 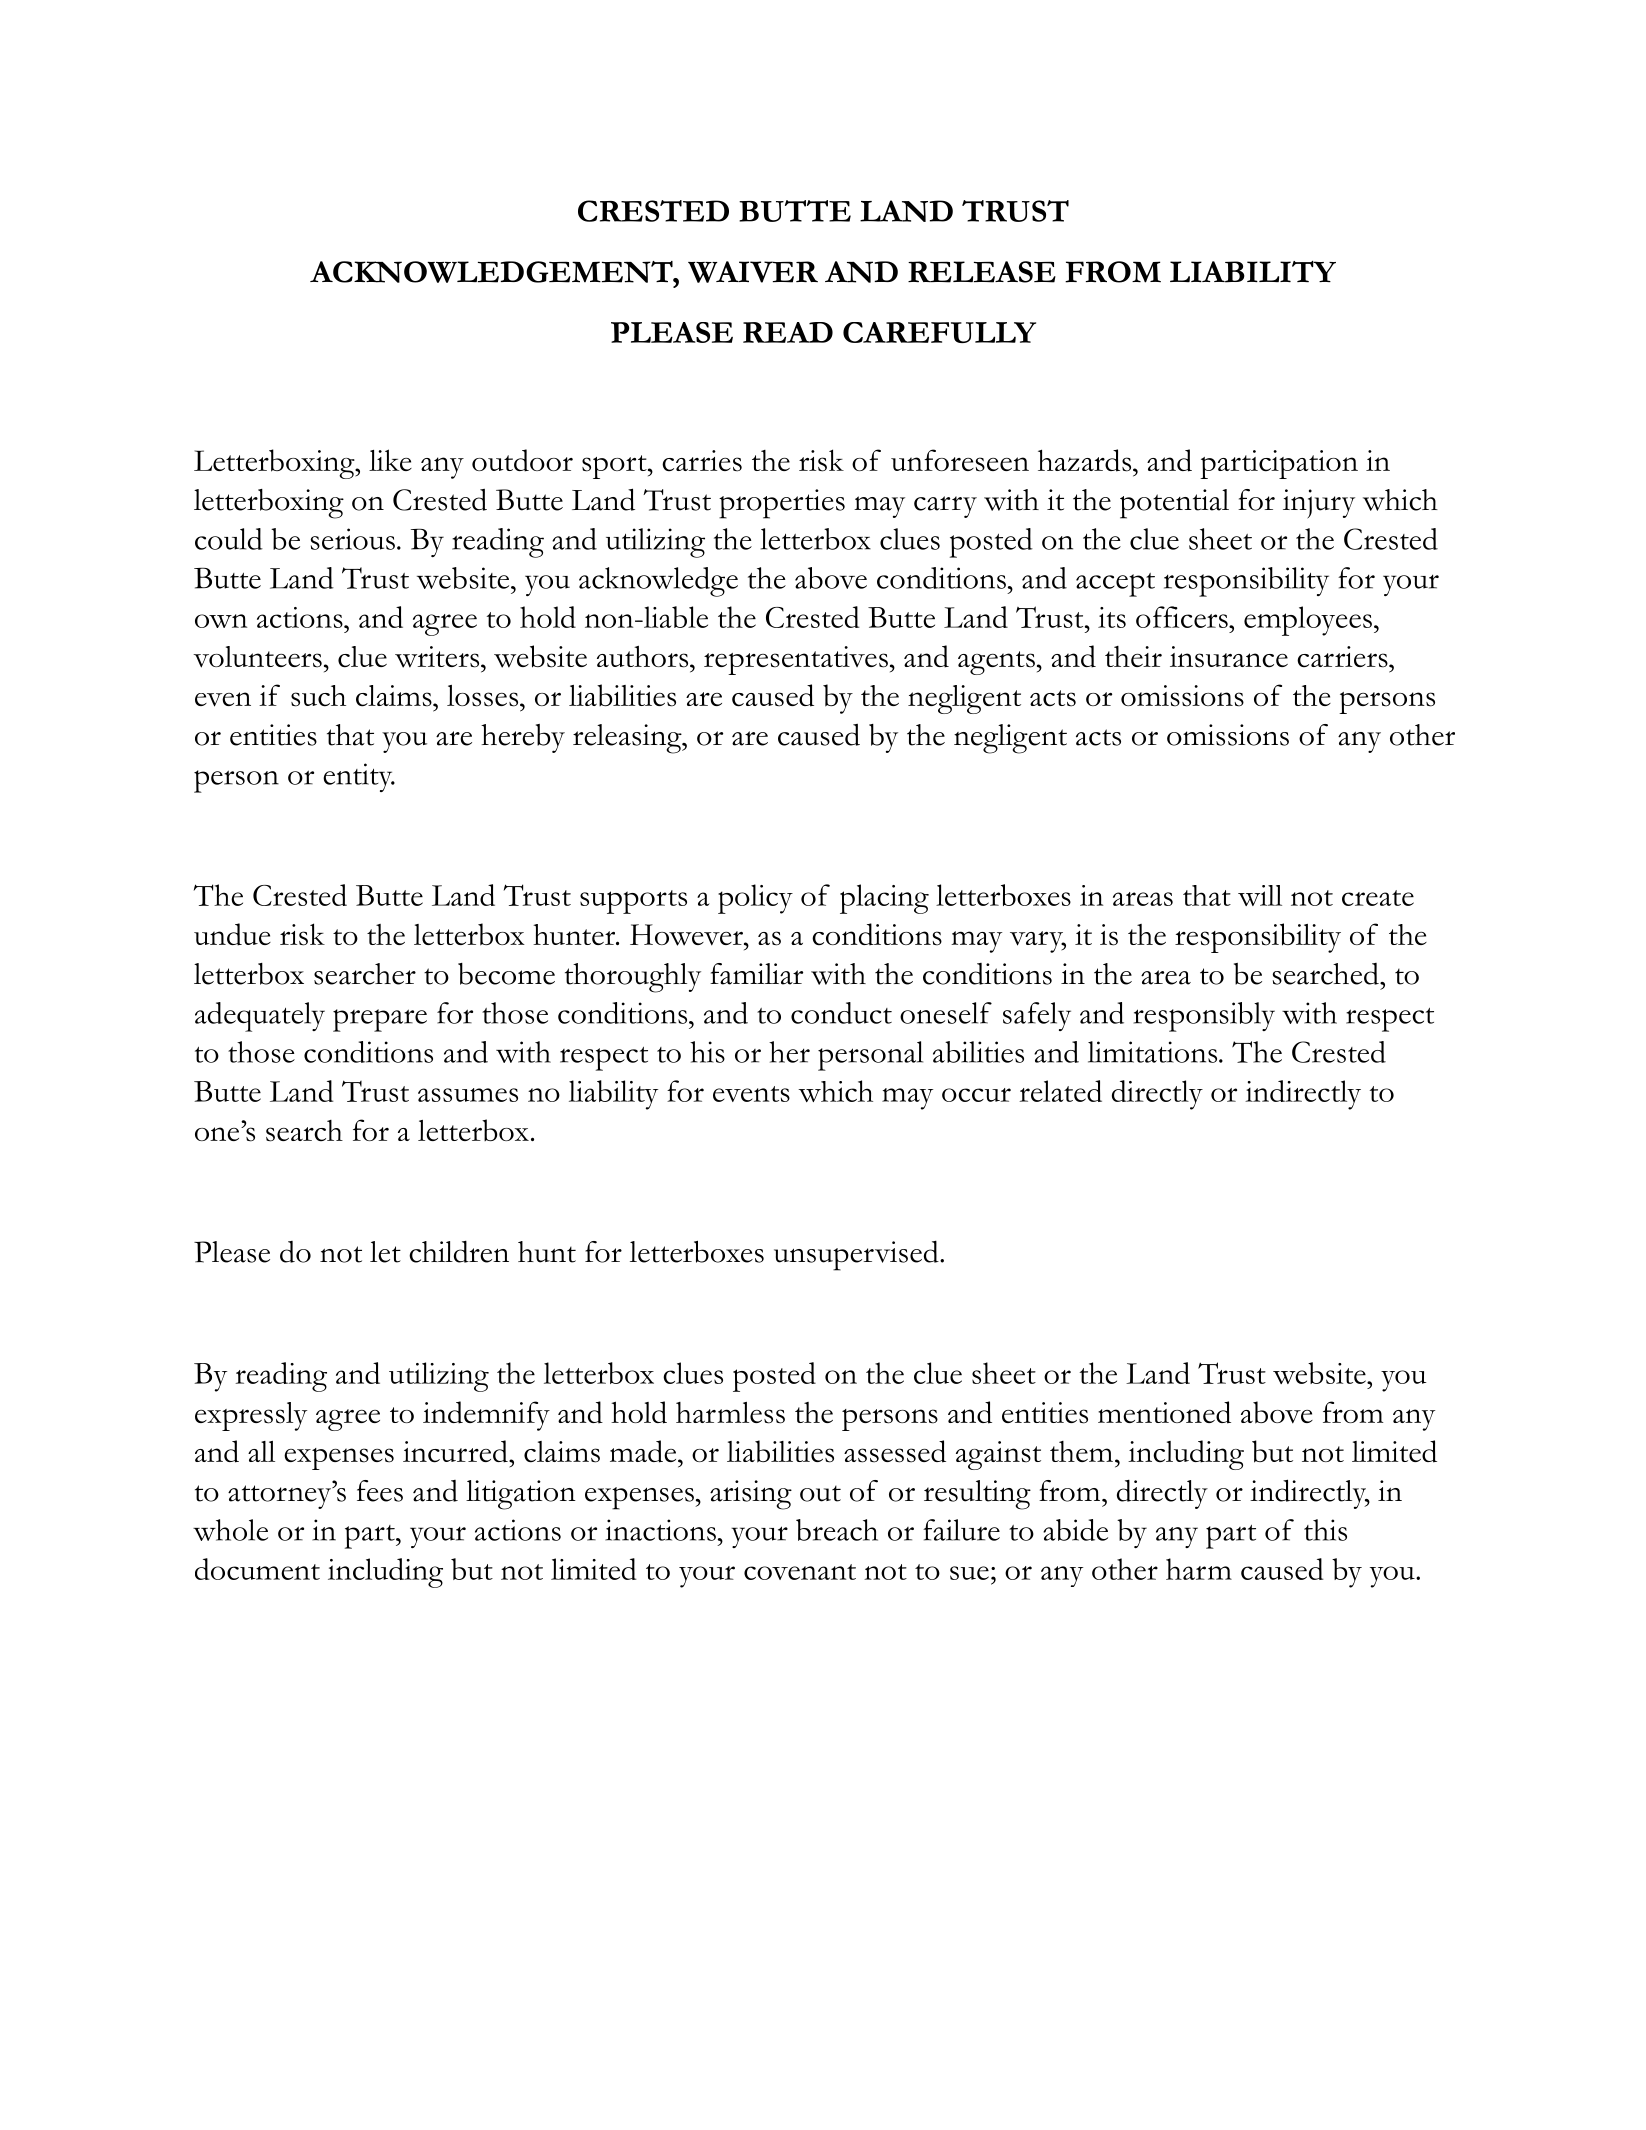 What do you see at coordinates (755, 899) in the image?
I see `policy` at bounding box center [755, 899].
